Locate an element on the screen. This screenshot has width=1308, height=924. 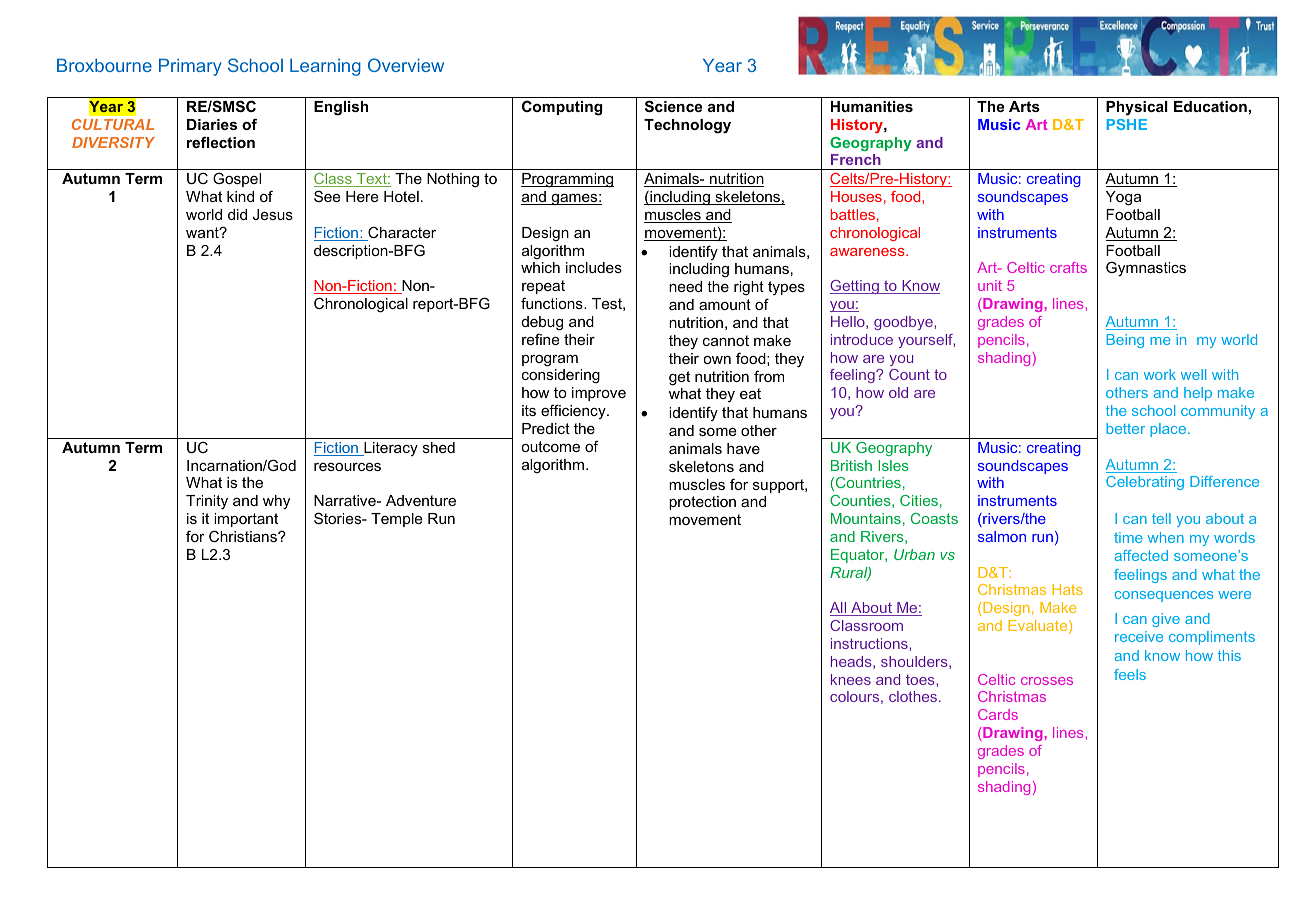
crafts is located at coordinates (1068, 267).
